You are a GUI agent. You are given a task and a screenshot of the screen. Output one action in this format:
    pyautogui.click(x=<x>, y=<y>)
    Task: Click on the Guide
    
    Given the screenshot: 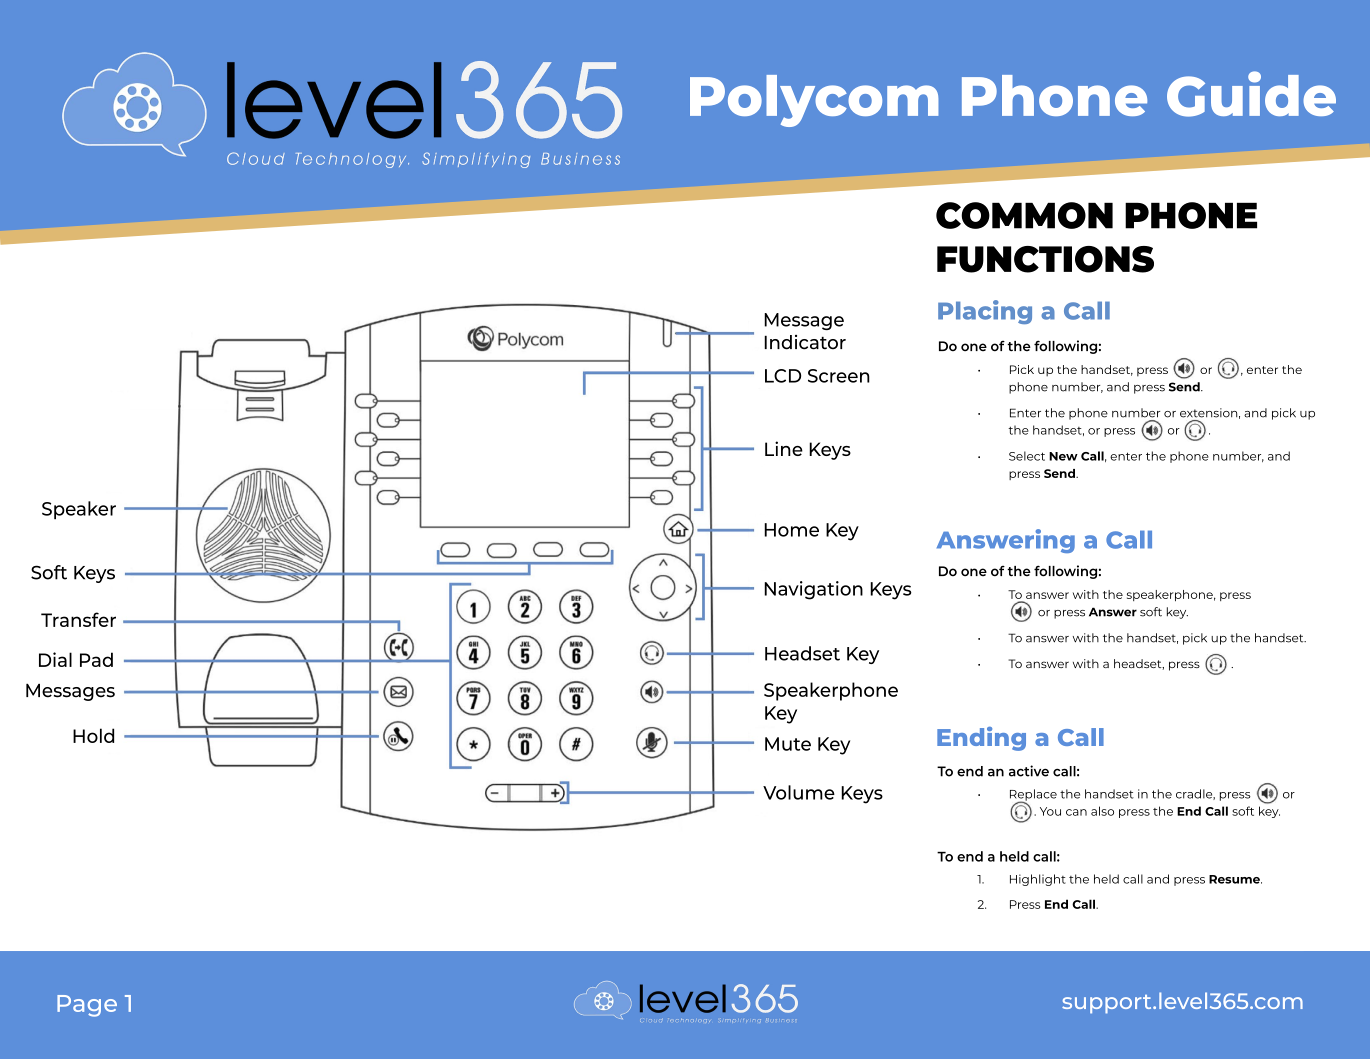 What is the action you would take?
    pyautogui.click(x=1251, y=94)
